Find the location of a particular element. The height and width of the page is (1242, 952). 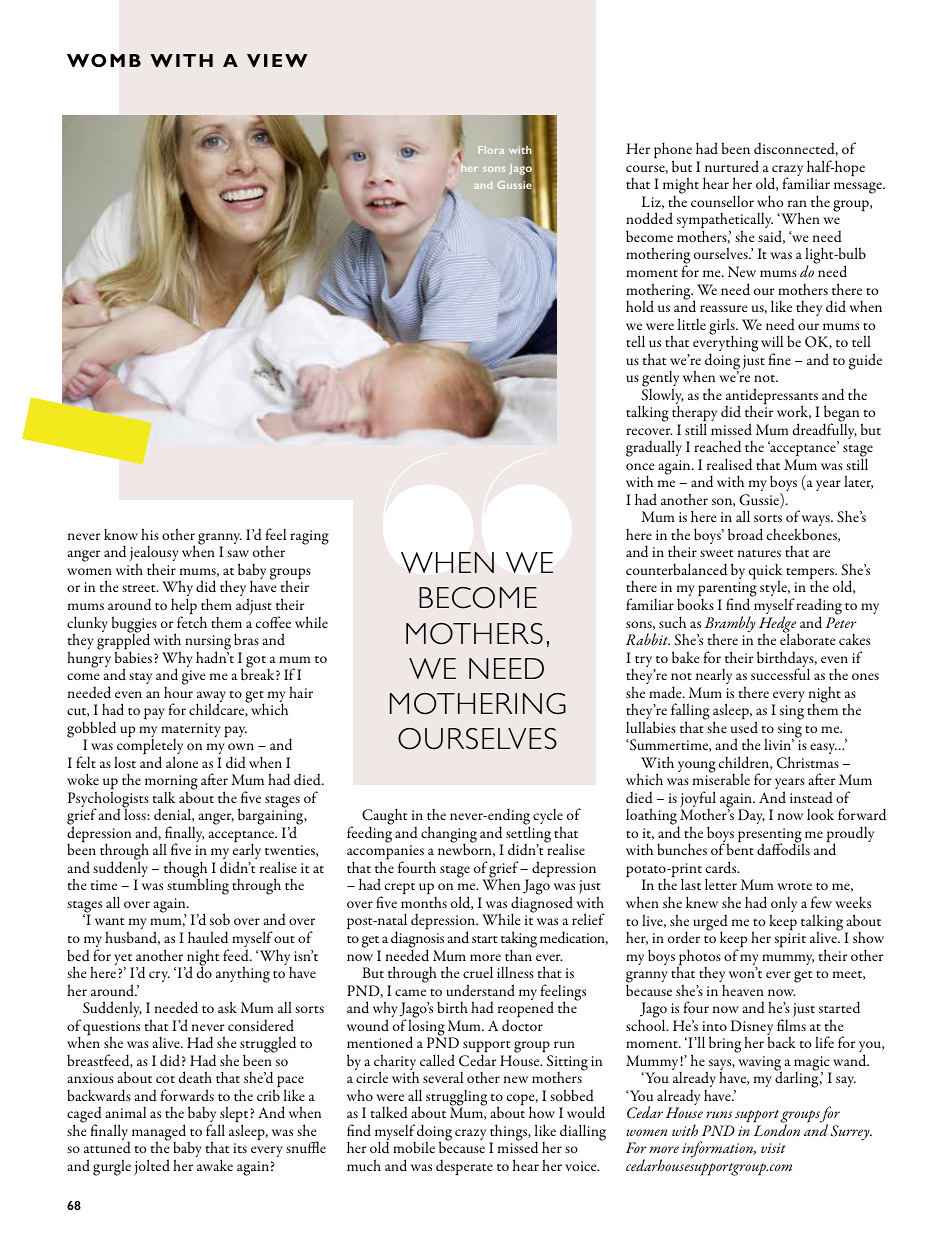

alone is located at coordinates (182, 762).
